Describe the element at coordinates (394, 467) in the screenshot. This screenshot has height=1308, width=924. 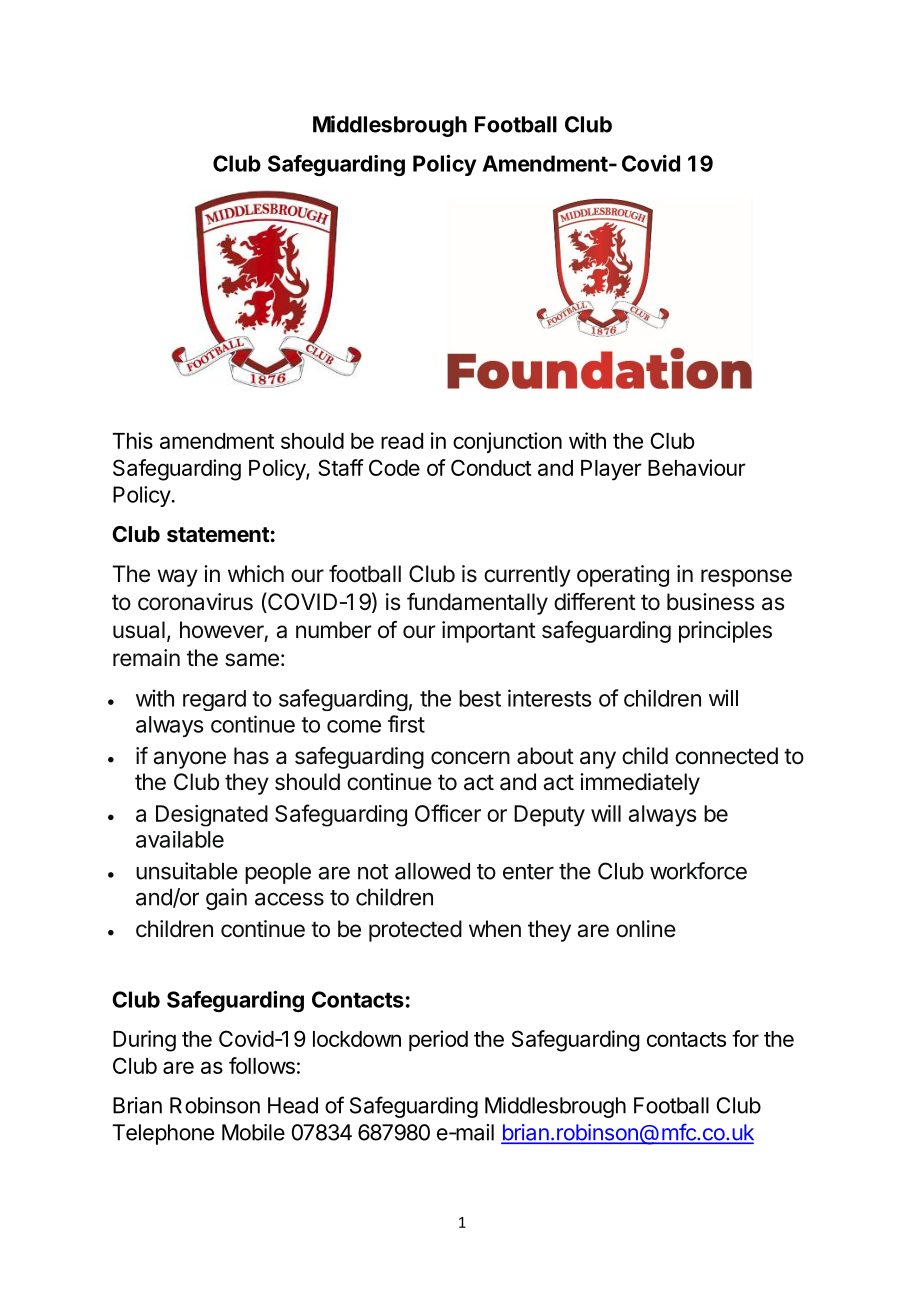
I see `Code` at that location.
